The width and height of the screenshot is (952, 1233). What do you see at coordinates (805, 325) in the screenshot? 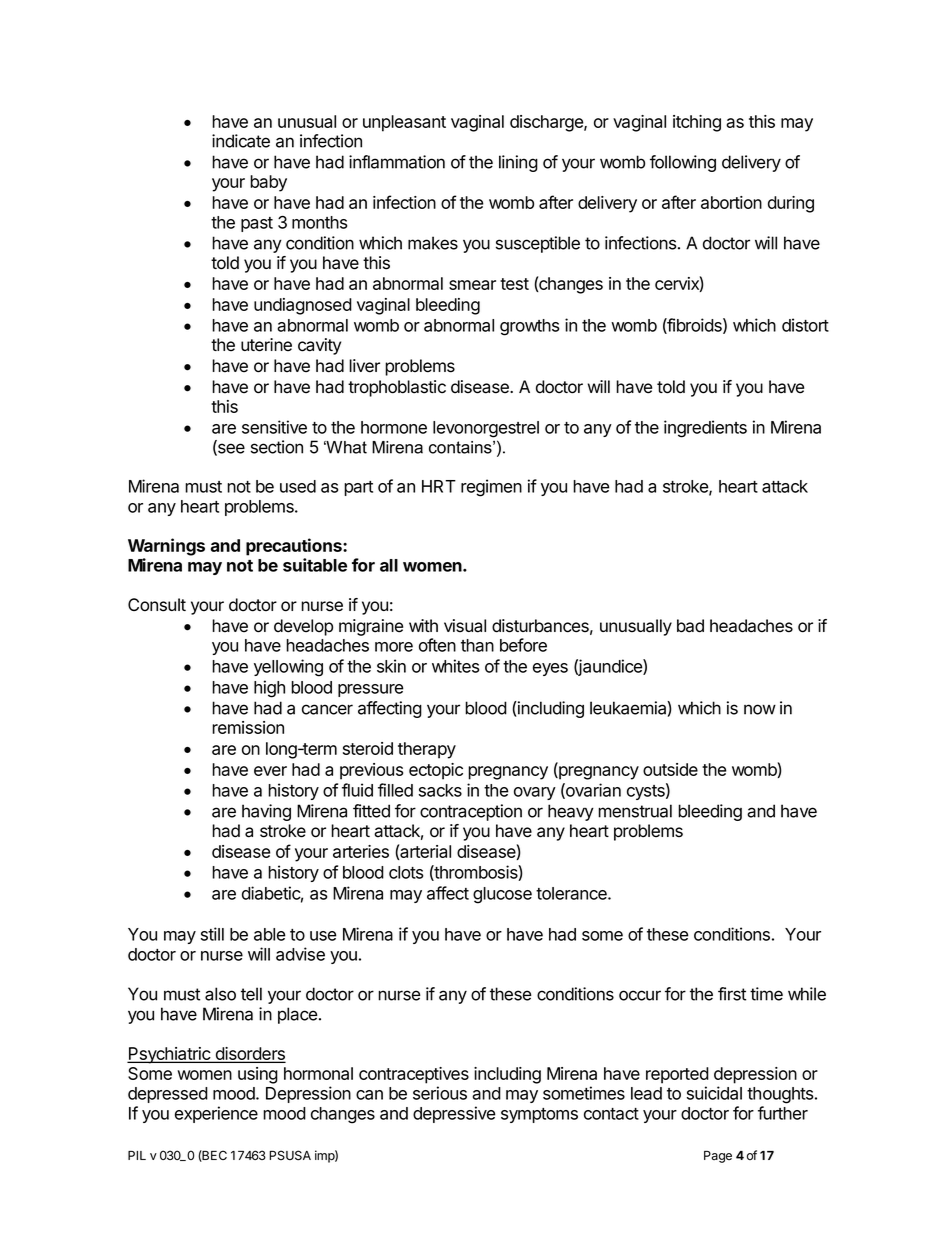
I see `distort` at bounding box center [805, 325].
